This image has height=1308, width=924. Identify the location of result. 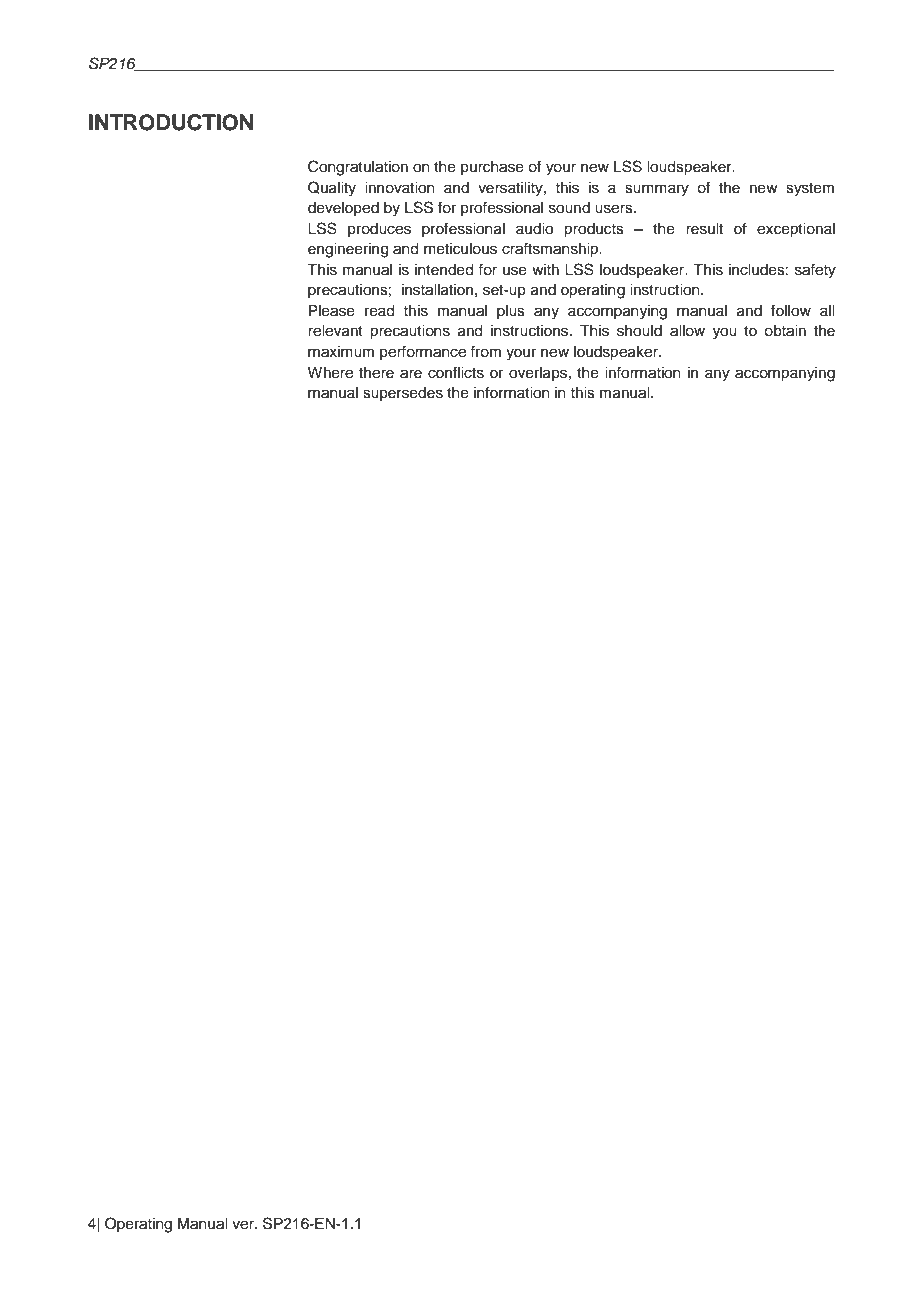
(704, 229).
